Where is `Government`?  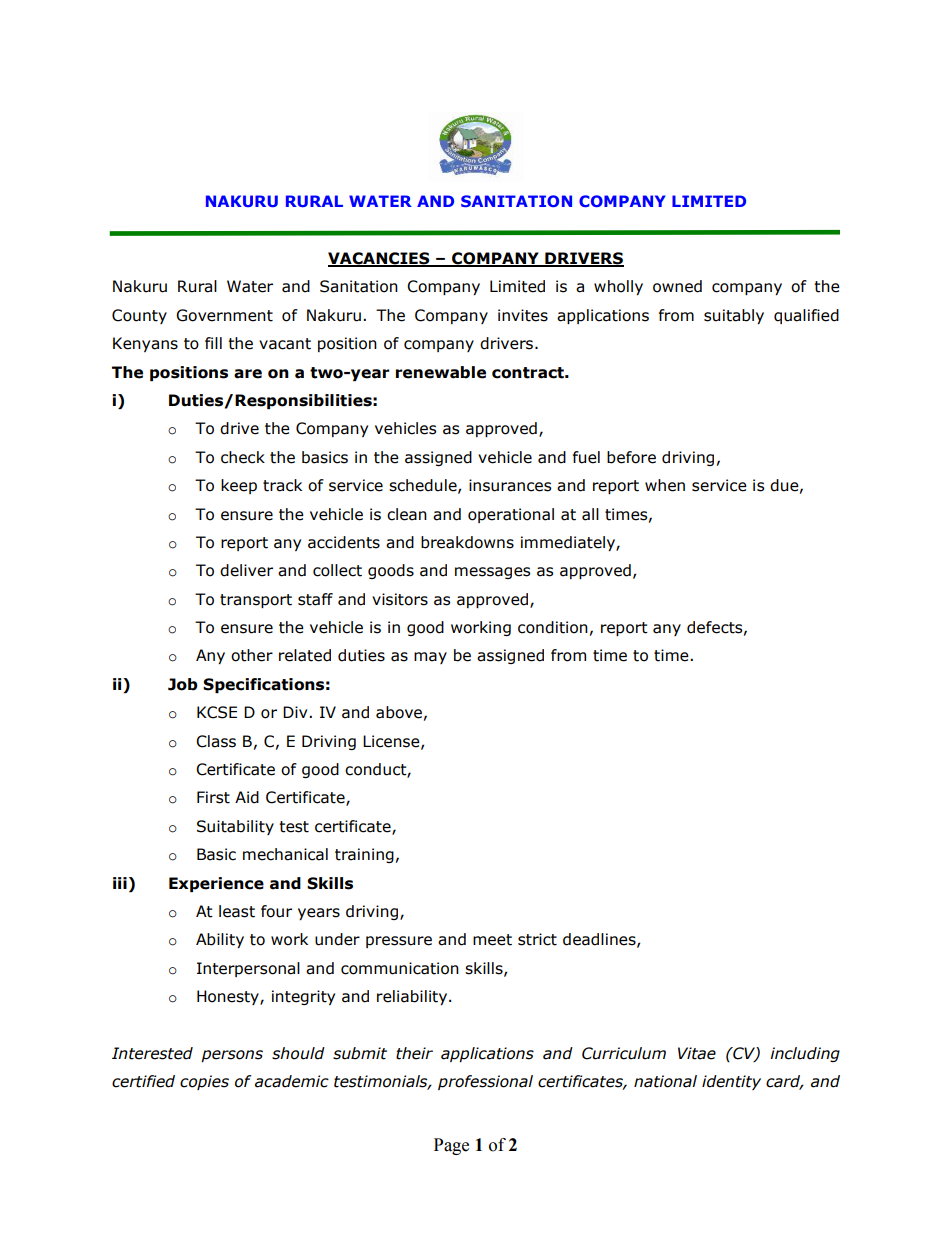 Government is located at coordinates (224, 315).
